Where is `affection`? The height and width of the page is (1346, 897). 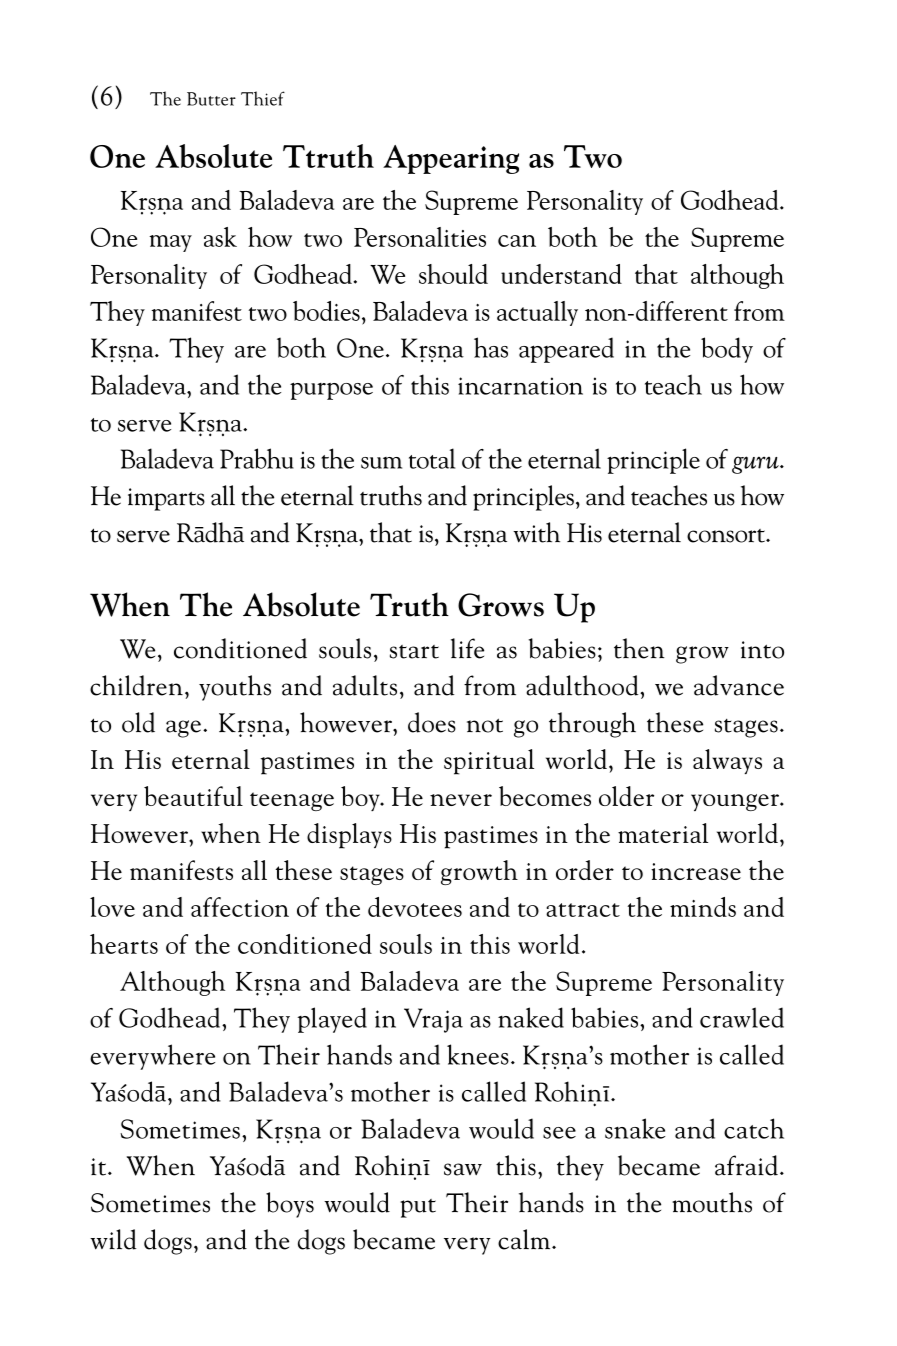
affection is located at coordinates (240, 907).
